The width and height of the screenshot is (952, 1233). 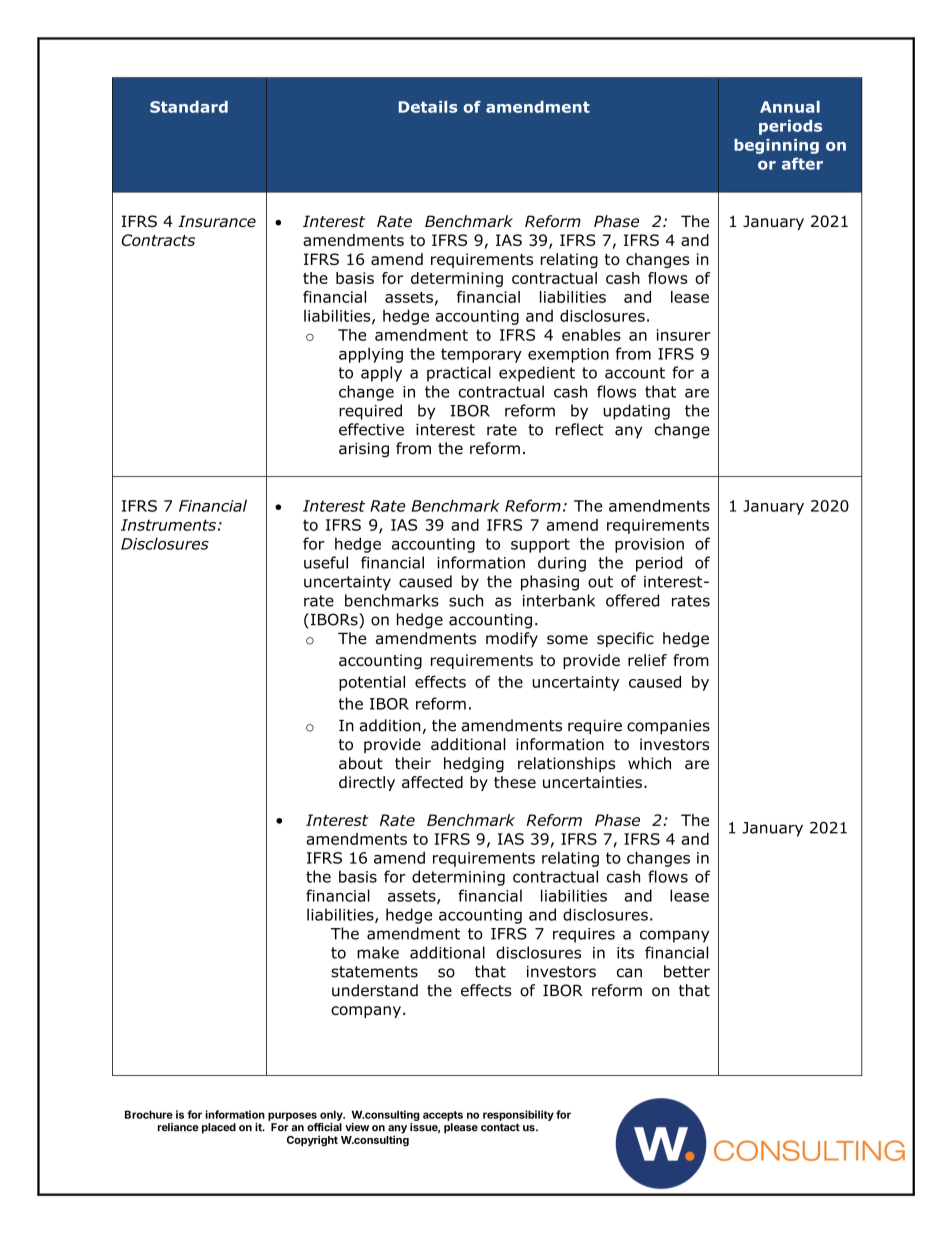 I want to click on practical, so click(x=459, y=374).
